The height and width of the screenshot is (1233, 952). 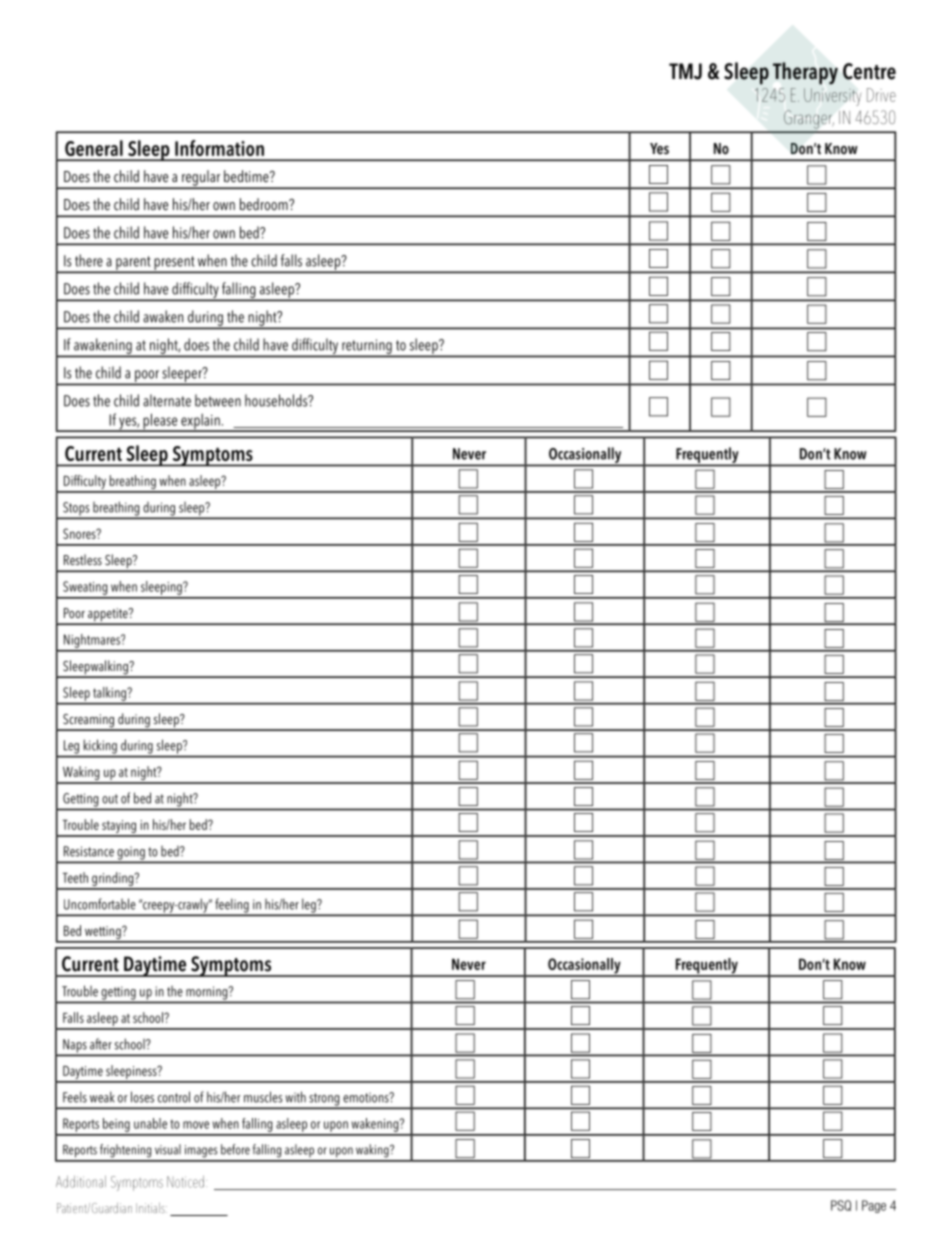 I want to click on Page, so click(x=874, y=1206).
